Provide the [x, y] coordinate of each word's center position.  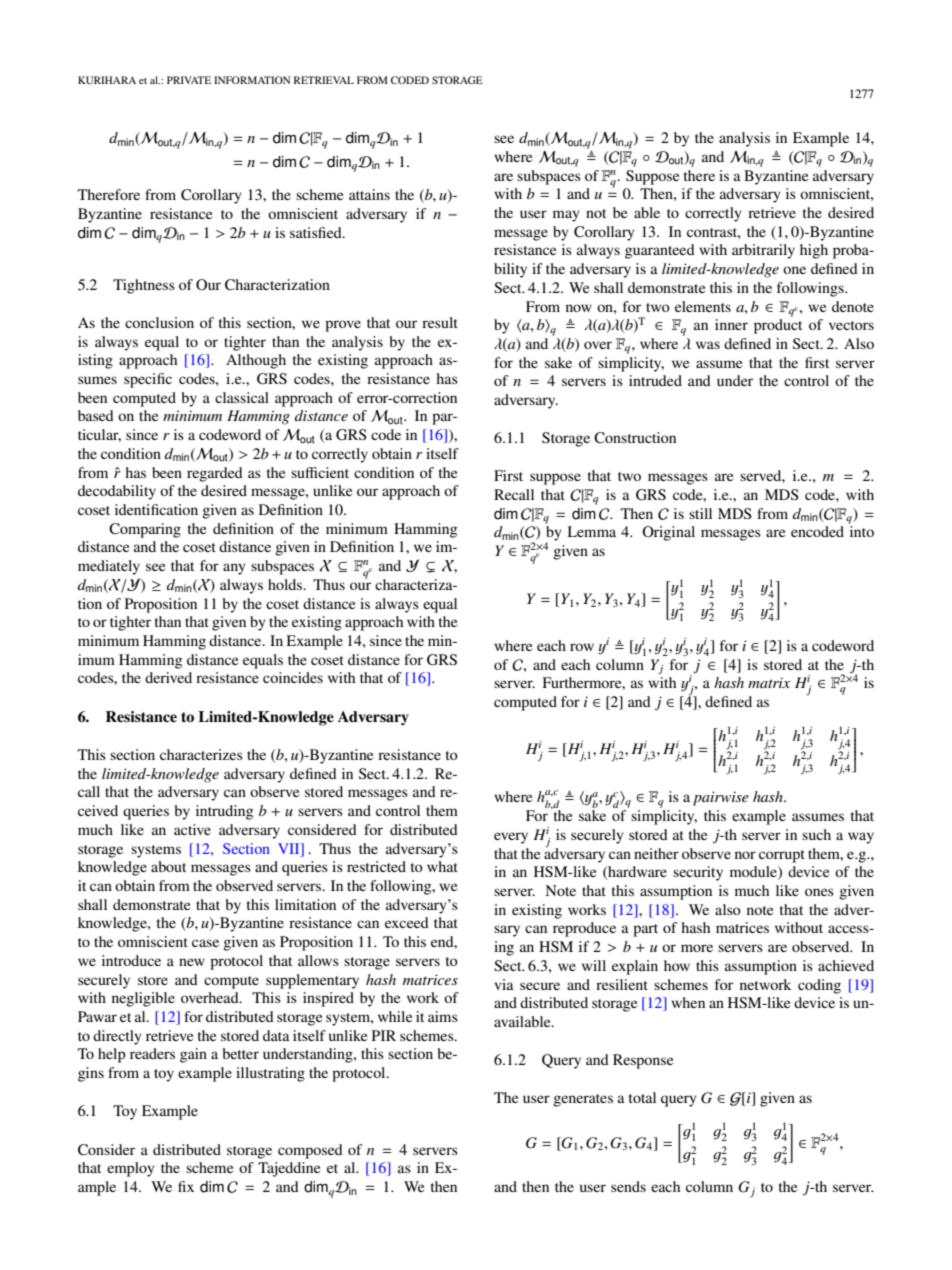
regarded [215, 474]
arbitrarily [763, 251]
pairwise [721, 798]
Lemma [592, 531]
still [700, 513]
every [511, 838]
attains [369, 194]
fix [186, 1186]
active [192, 829]
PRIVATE [189, 80]
